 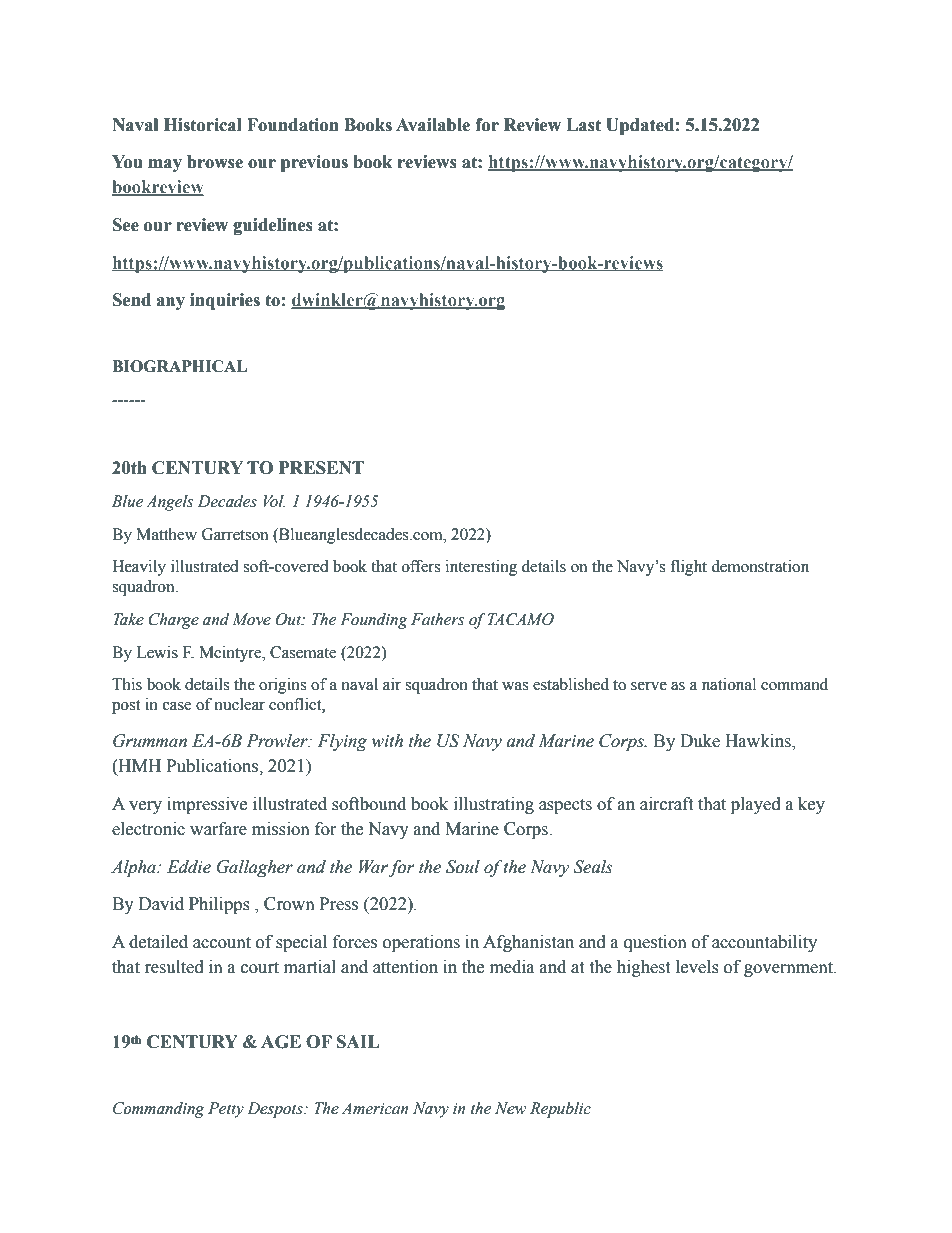 I want to click on PRESENT, so click(x=321, y=468).
